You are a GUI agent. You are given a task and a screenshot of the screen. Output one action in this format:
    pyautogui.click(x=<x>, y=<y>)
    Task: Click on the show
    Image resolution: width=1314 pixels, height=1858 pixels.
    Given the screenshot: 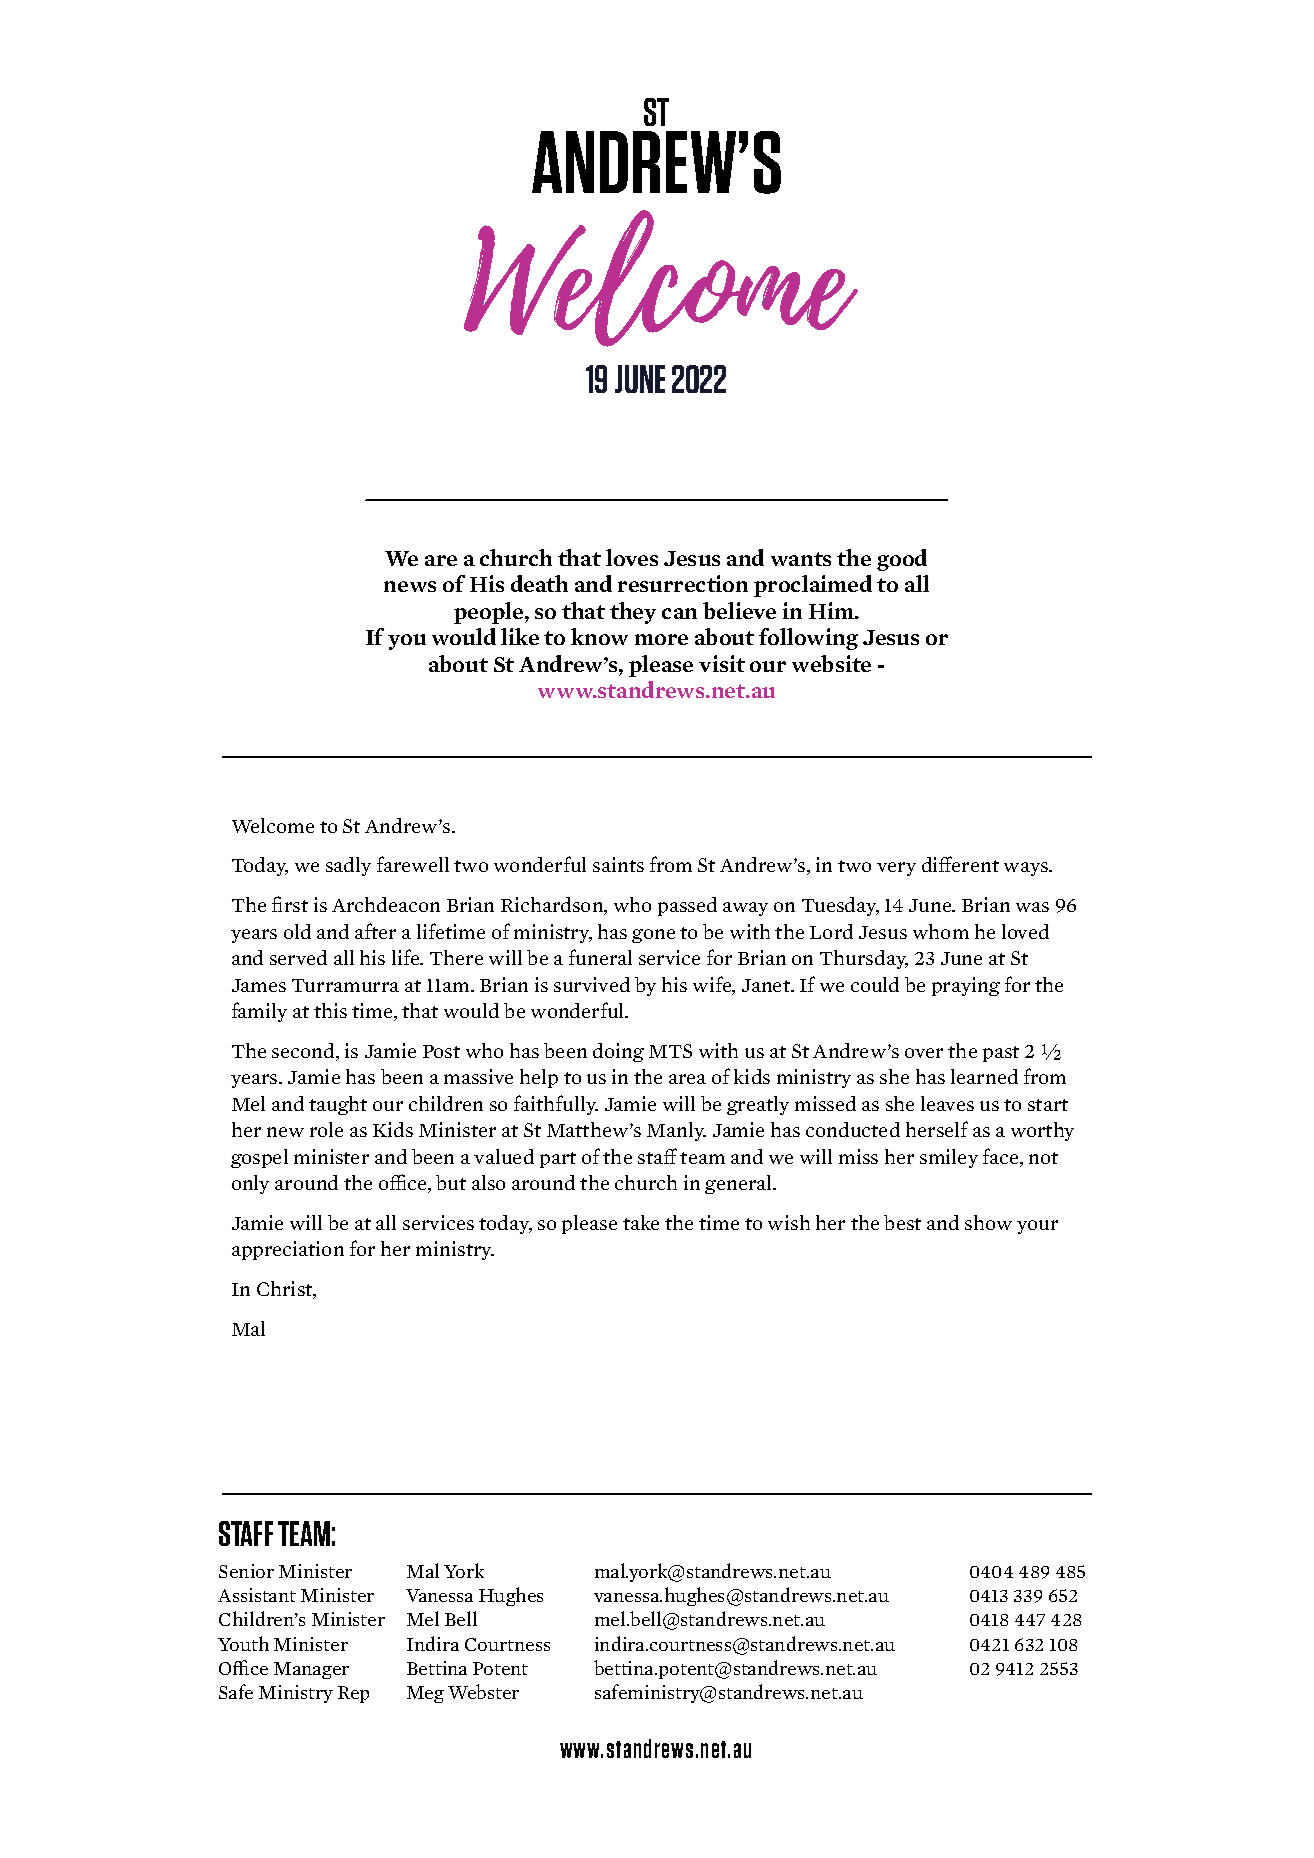 What is the action you would take?
    pyautogui.click(x=988, y=1222)
